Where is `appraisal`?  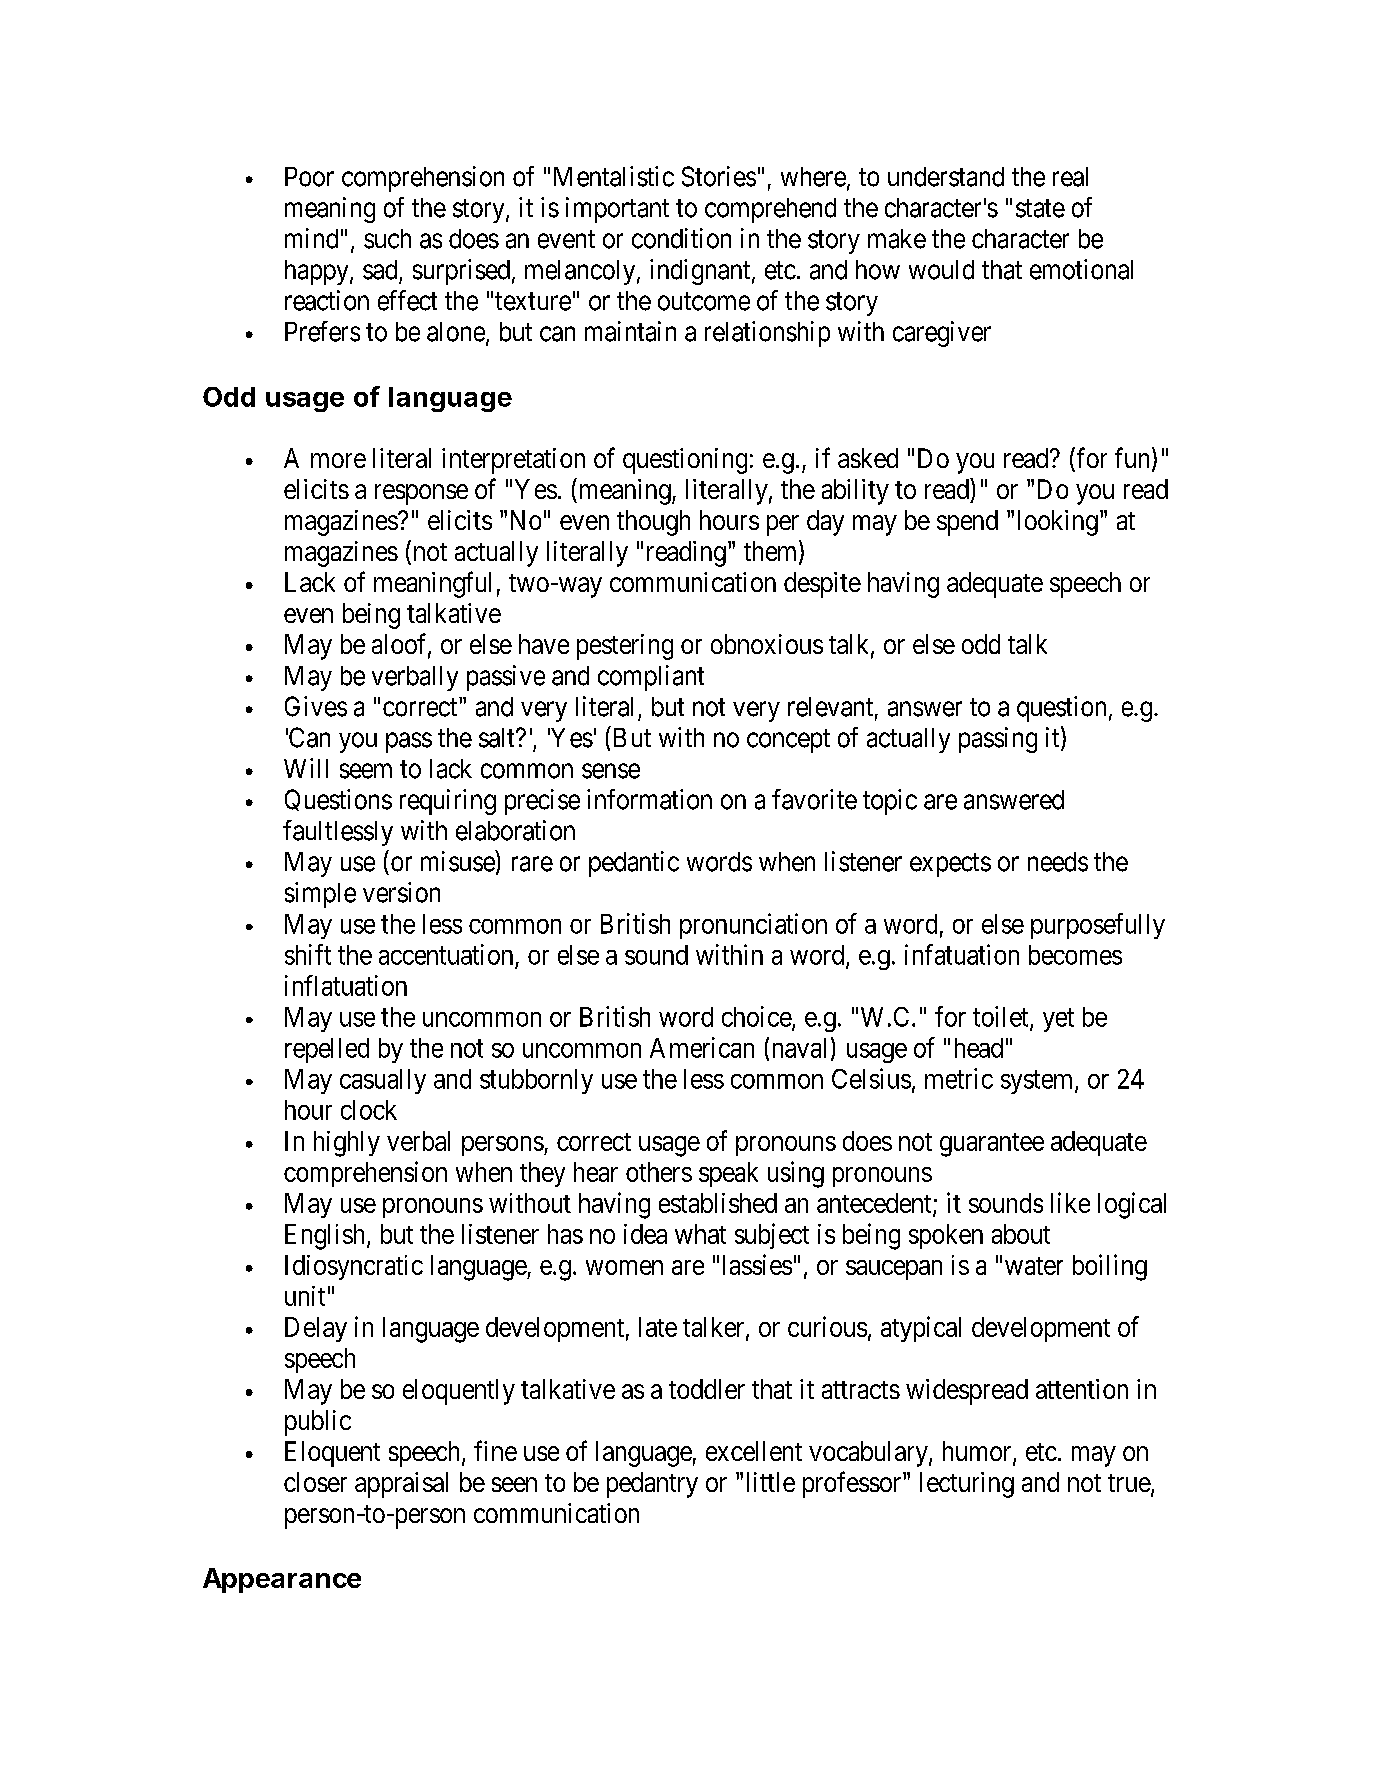 appraisal is located at coordinates (401, 1485).
